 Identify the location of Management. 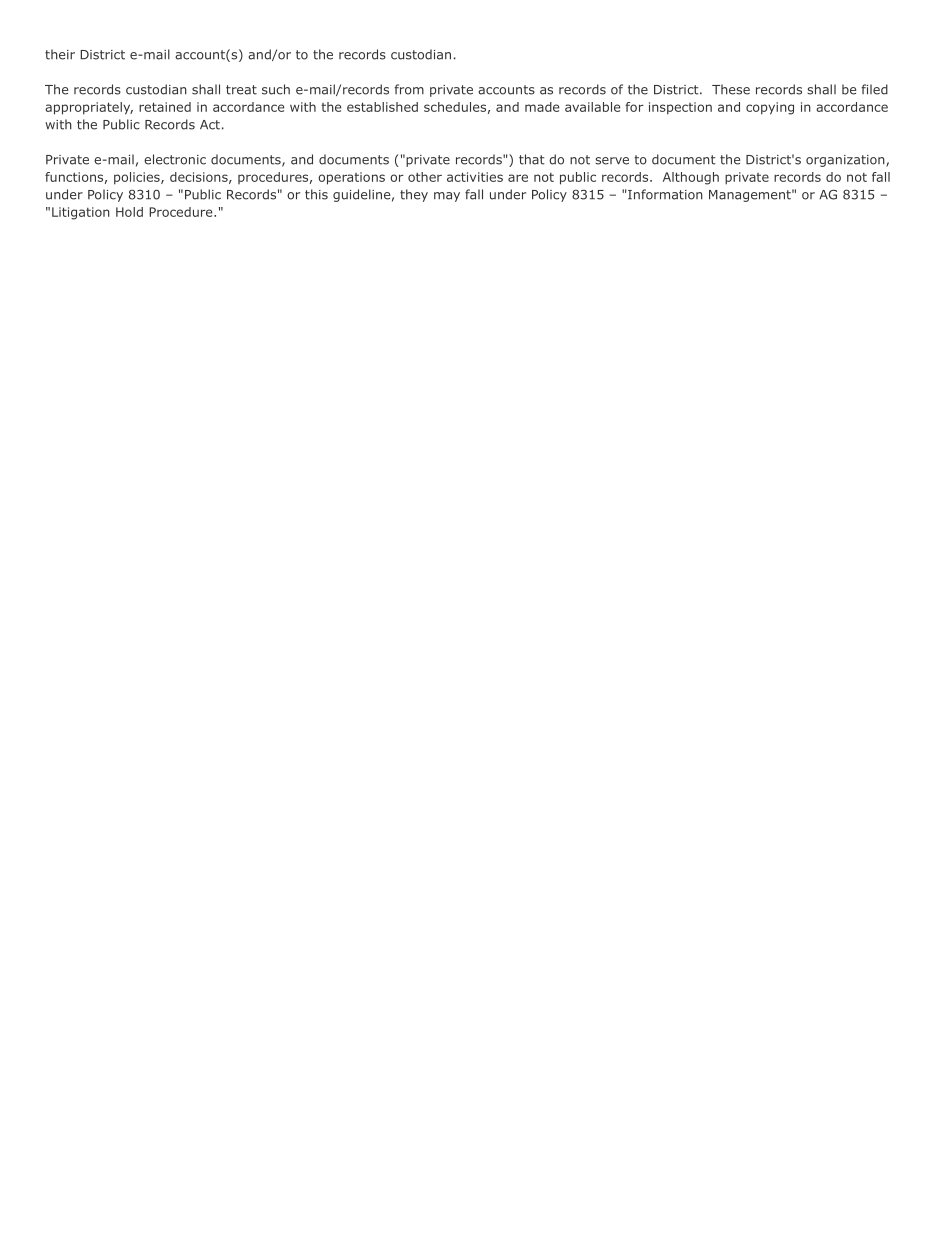
(750, 196).
